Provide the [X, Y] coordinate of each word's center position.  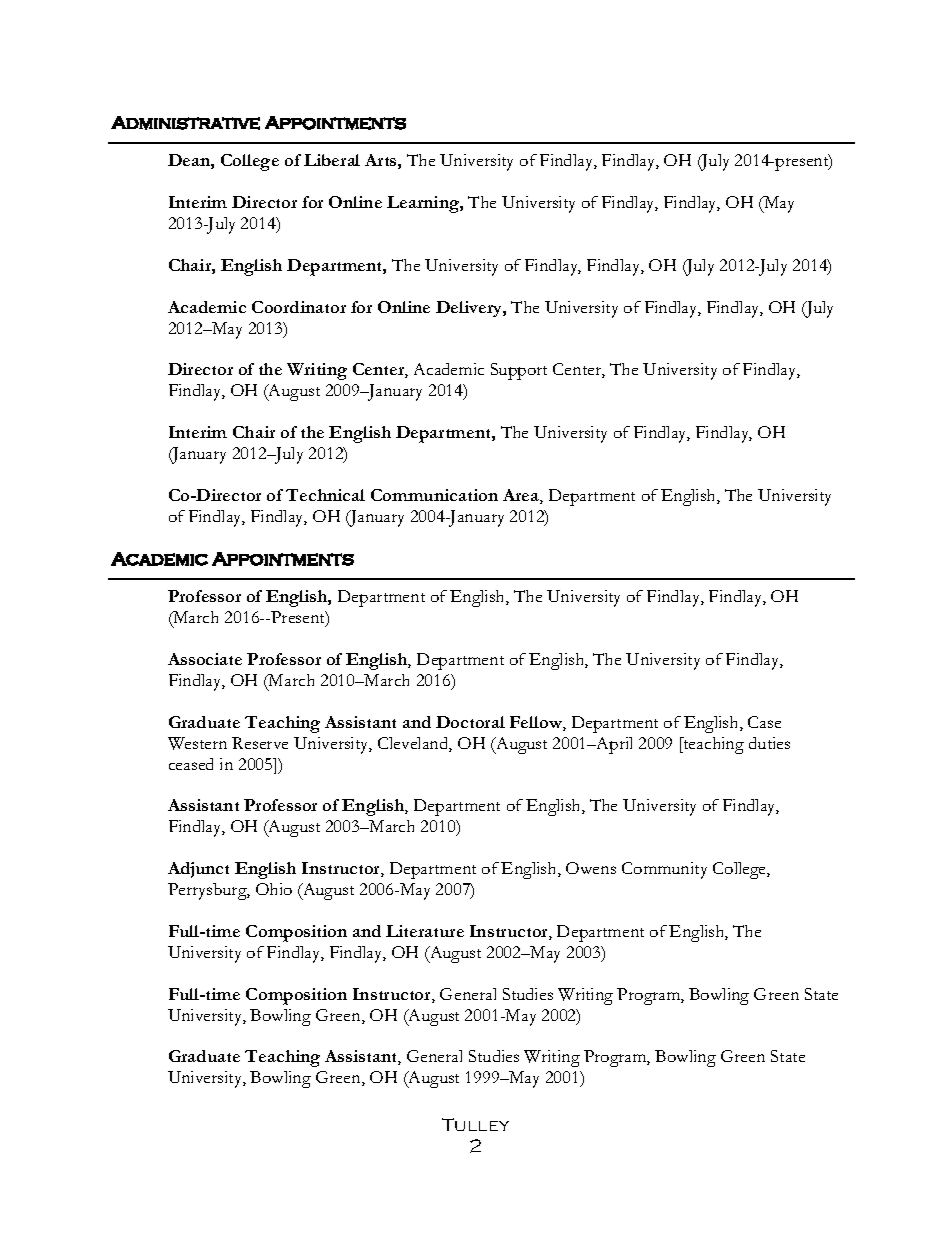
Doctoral [470, 722]
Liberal [332, 160]
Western [197, 743]
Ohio [274, 889]
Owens [591, 868]
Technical [325, 495]
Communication [434, 495]
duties [769, 743]
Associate [205, 659]
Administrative [185, 123]
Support [519, 371]
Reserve [260, 743]
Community [664, 870]
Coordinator [299, 307]
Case [764, 722]
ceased [191, 764]
